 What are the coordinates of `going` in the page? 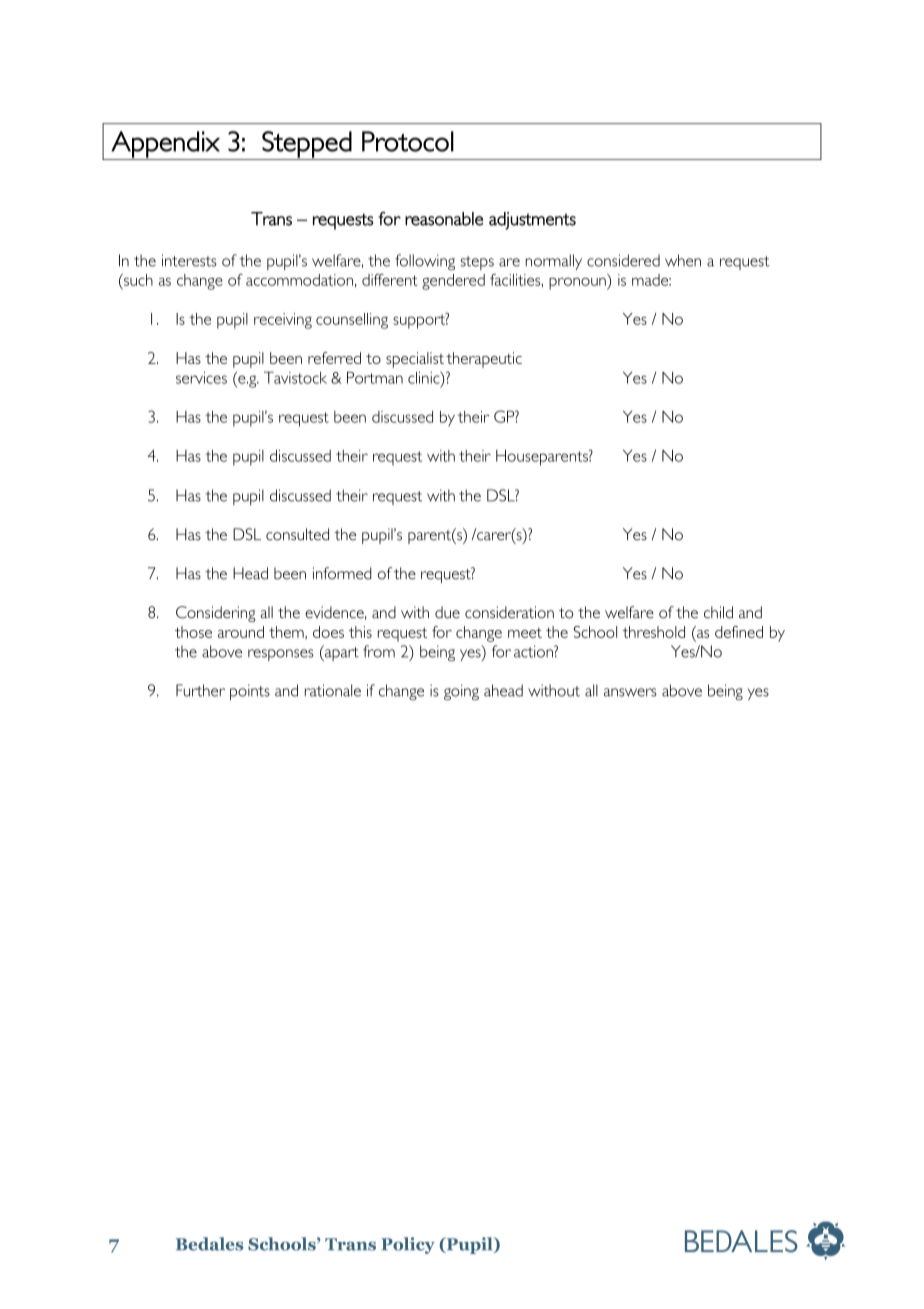 It's located at (461, 692).
